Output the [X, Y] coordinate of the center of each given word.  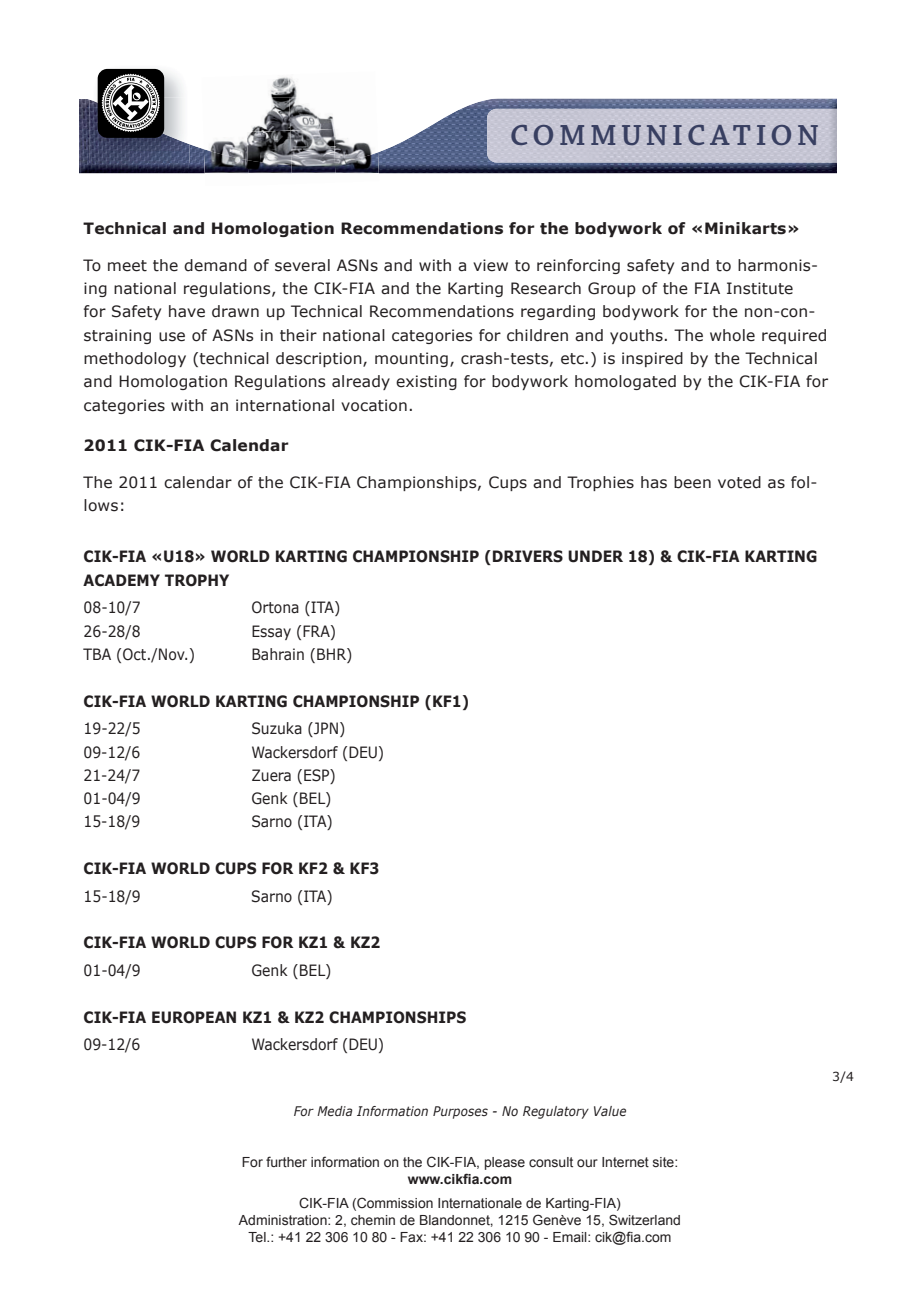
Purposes [460, 1112]
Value [610, 1111]
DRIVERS [528, 556]
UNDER [595, 556]
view [490, 265]
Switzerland [644, 1220]
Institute [760, 288]
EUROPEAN [194, 1017]
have [187, 311]
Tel [258, 1237]
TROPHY [197, 580]
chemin [373, 1220]
